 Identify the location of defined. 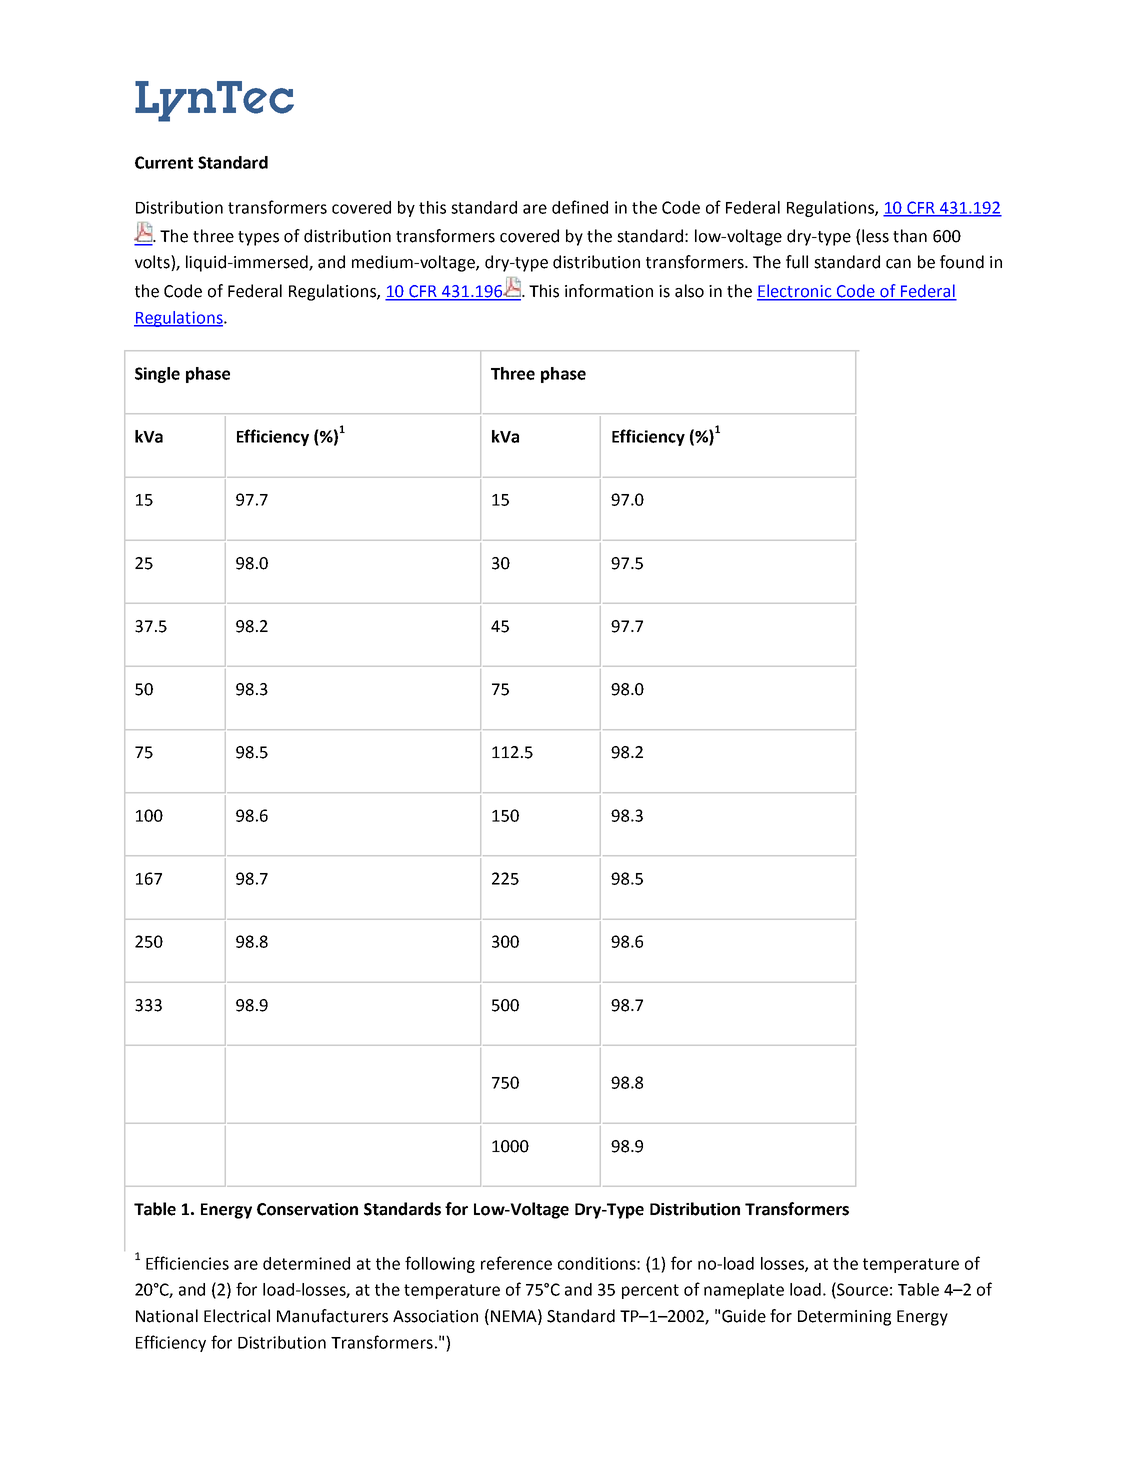
(580, 207).
